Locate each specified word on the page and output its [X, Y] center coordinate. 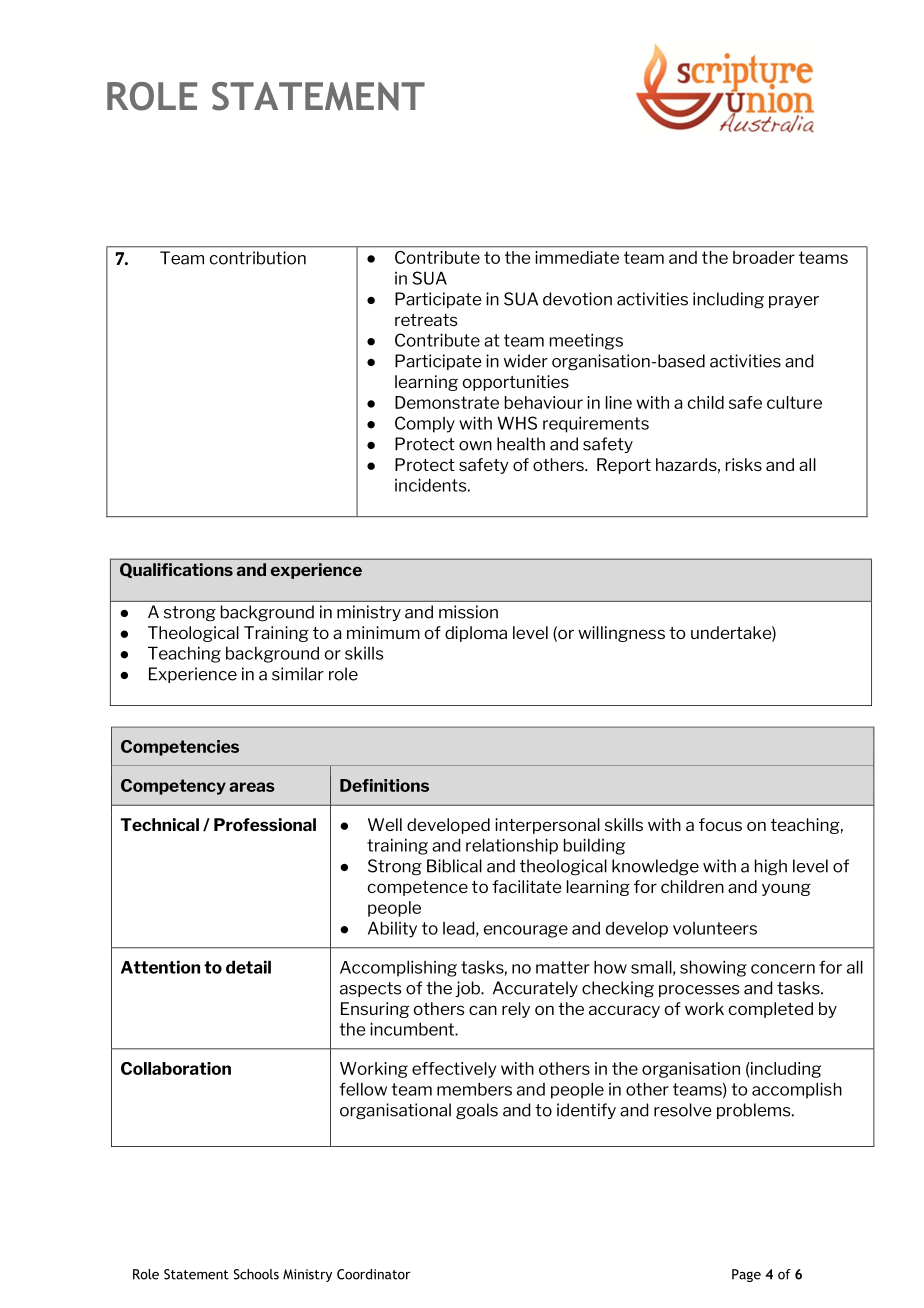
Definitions [384, 785]
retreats [426, 320]
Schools [256, 1274]
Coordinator [373, 1274]
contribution [258, 258]
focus [720, 824]
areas [252, 787]
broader [764, 257]
